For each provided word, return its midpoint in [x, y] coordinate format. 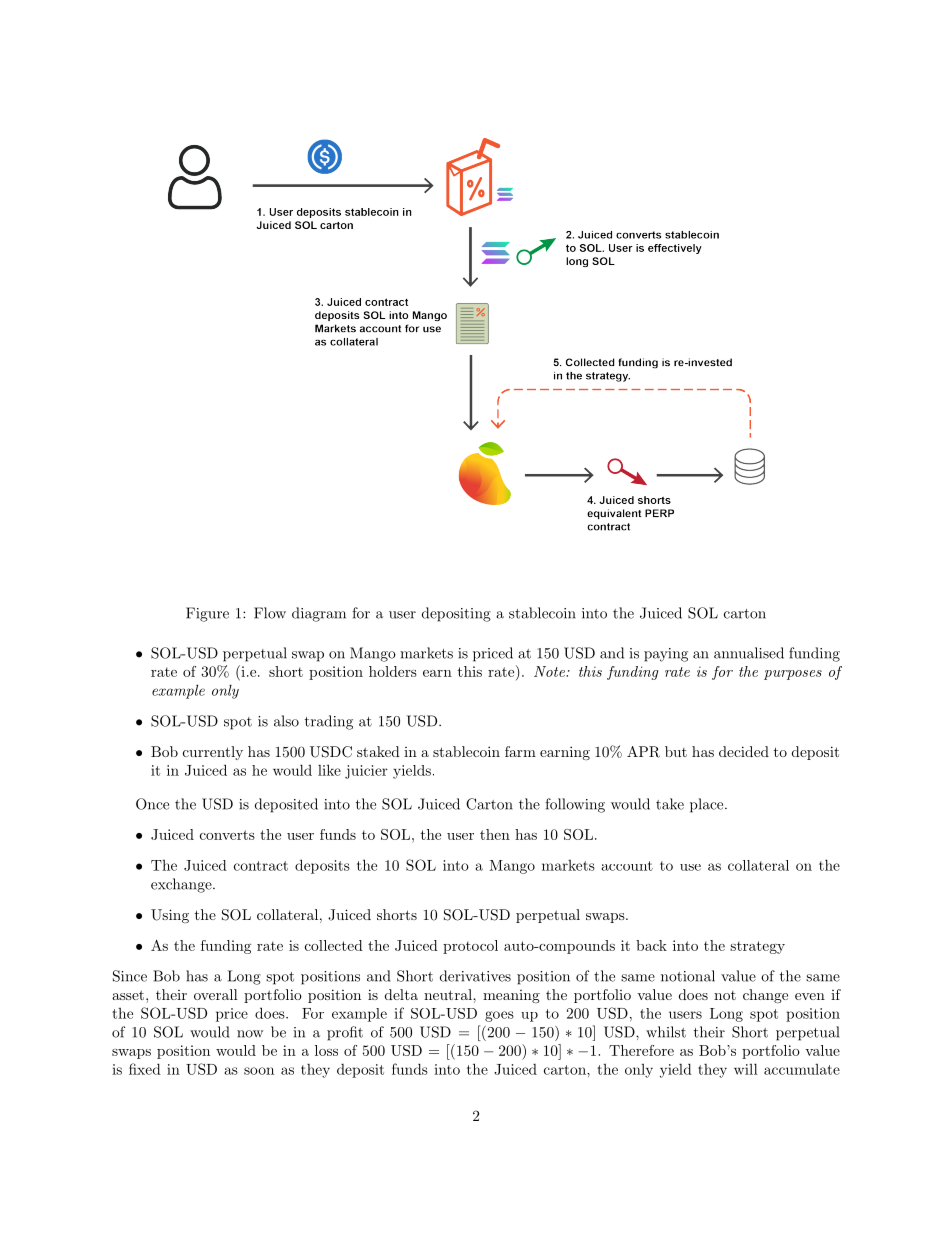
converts [227, 835]
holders [393, 671]
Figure [207, 614]
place [706, 805]
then [495, 834]
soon [259, 1071]
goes [499, 1016]
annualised [749, 653]
